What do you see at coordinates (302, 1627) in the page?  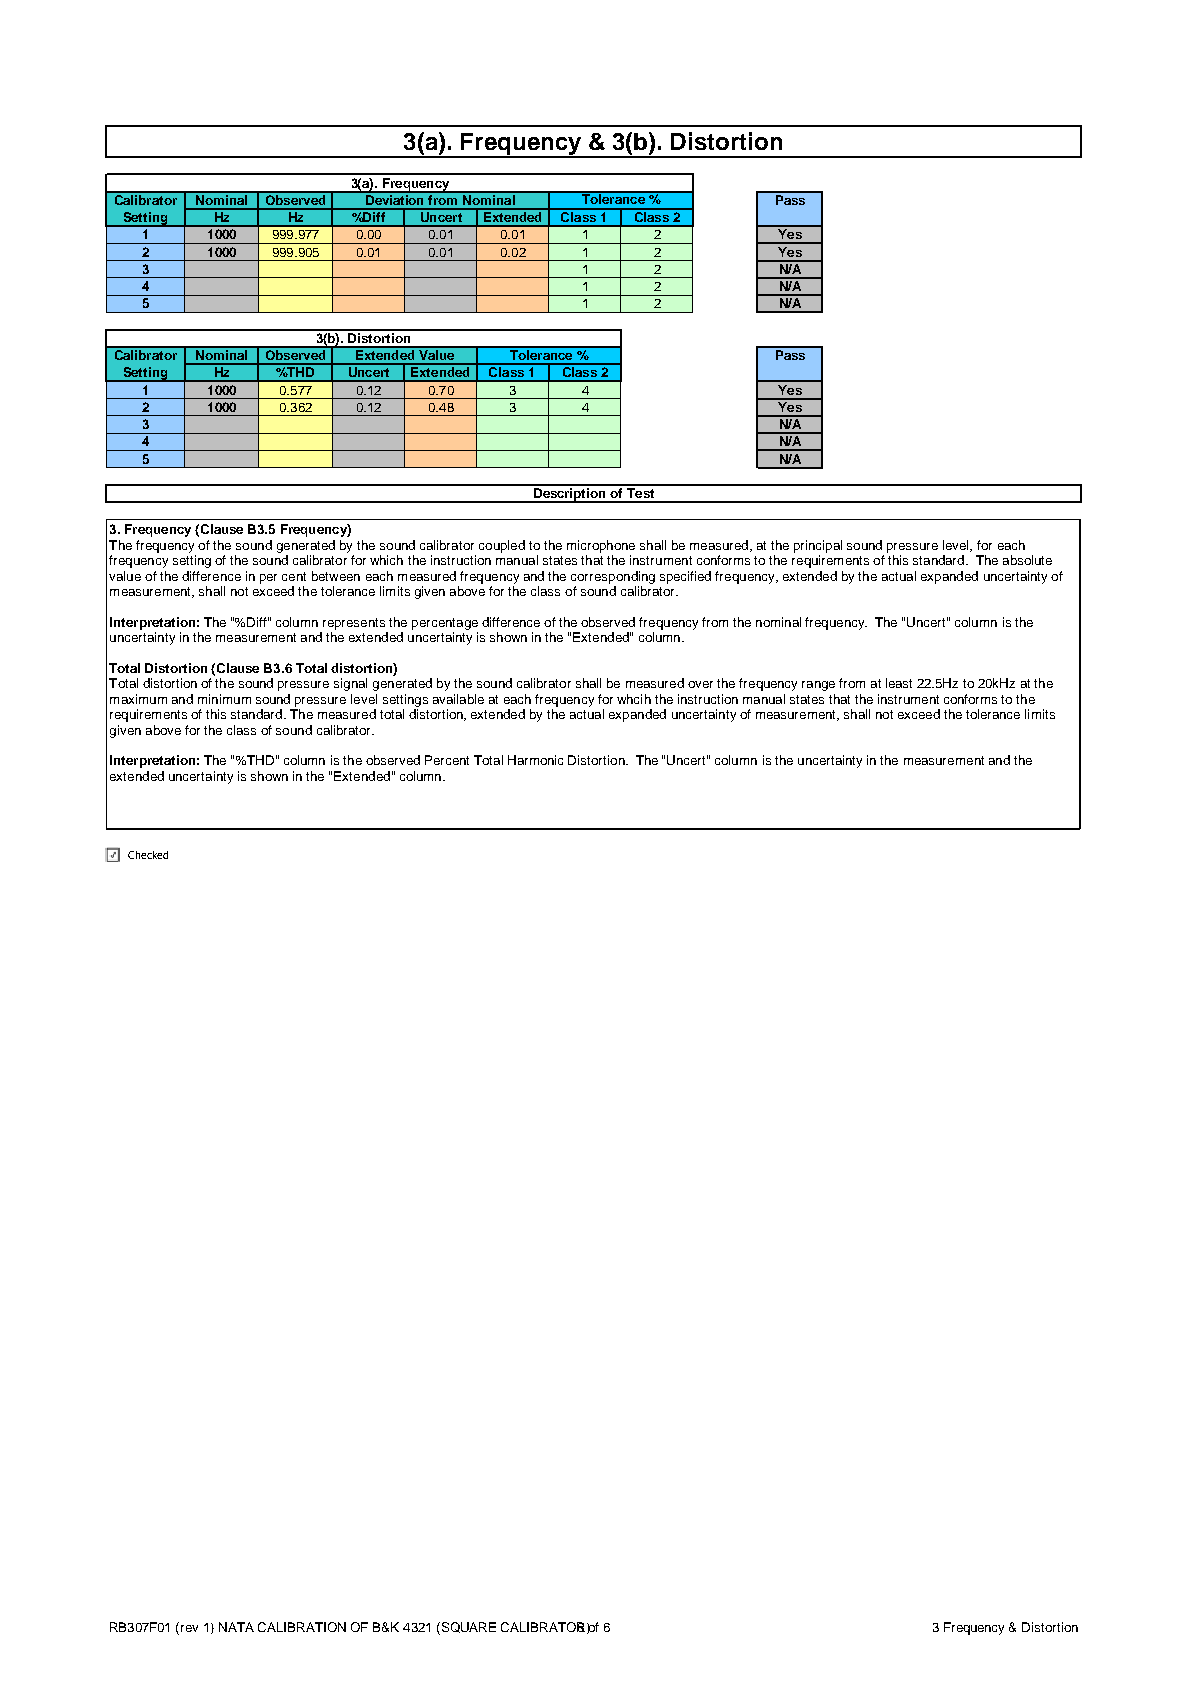 I see `CALIBRATION` at bounding box center [302, 1627].
